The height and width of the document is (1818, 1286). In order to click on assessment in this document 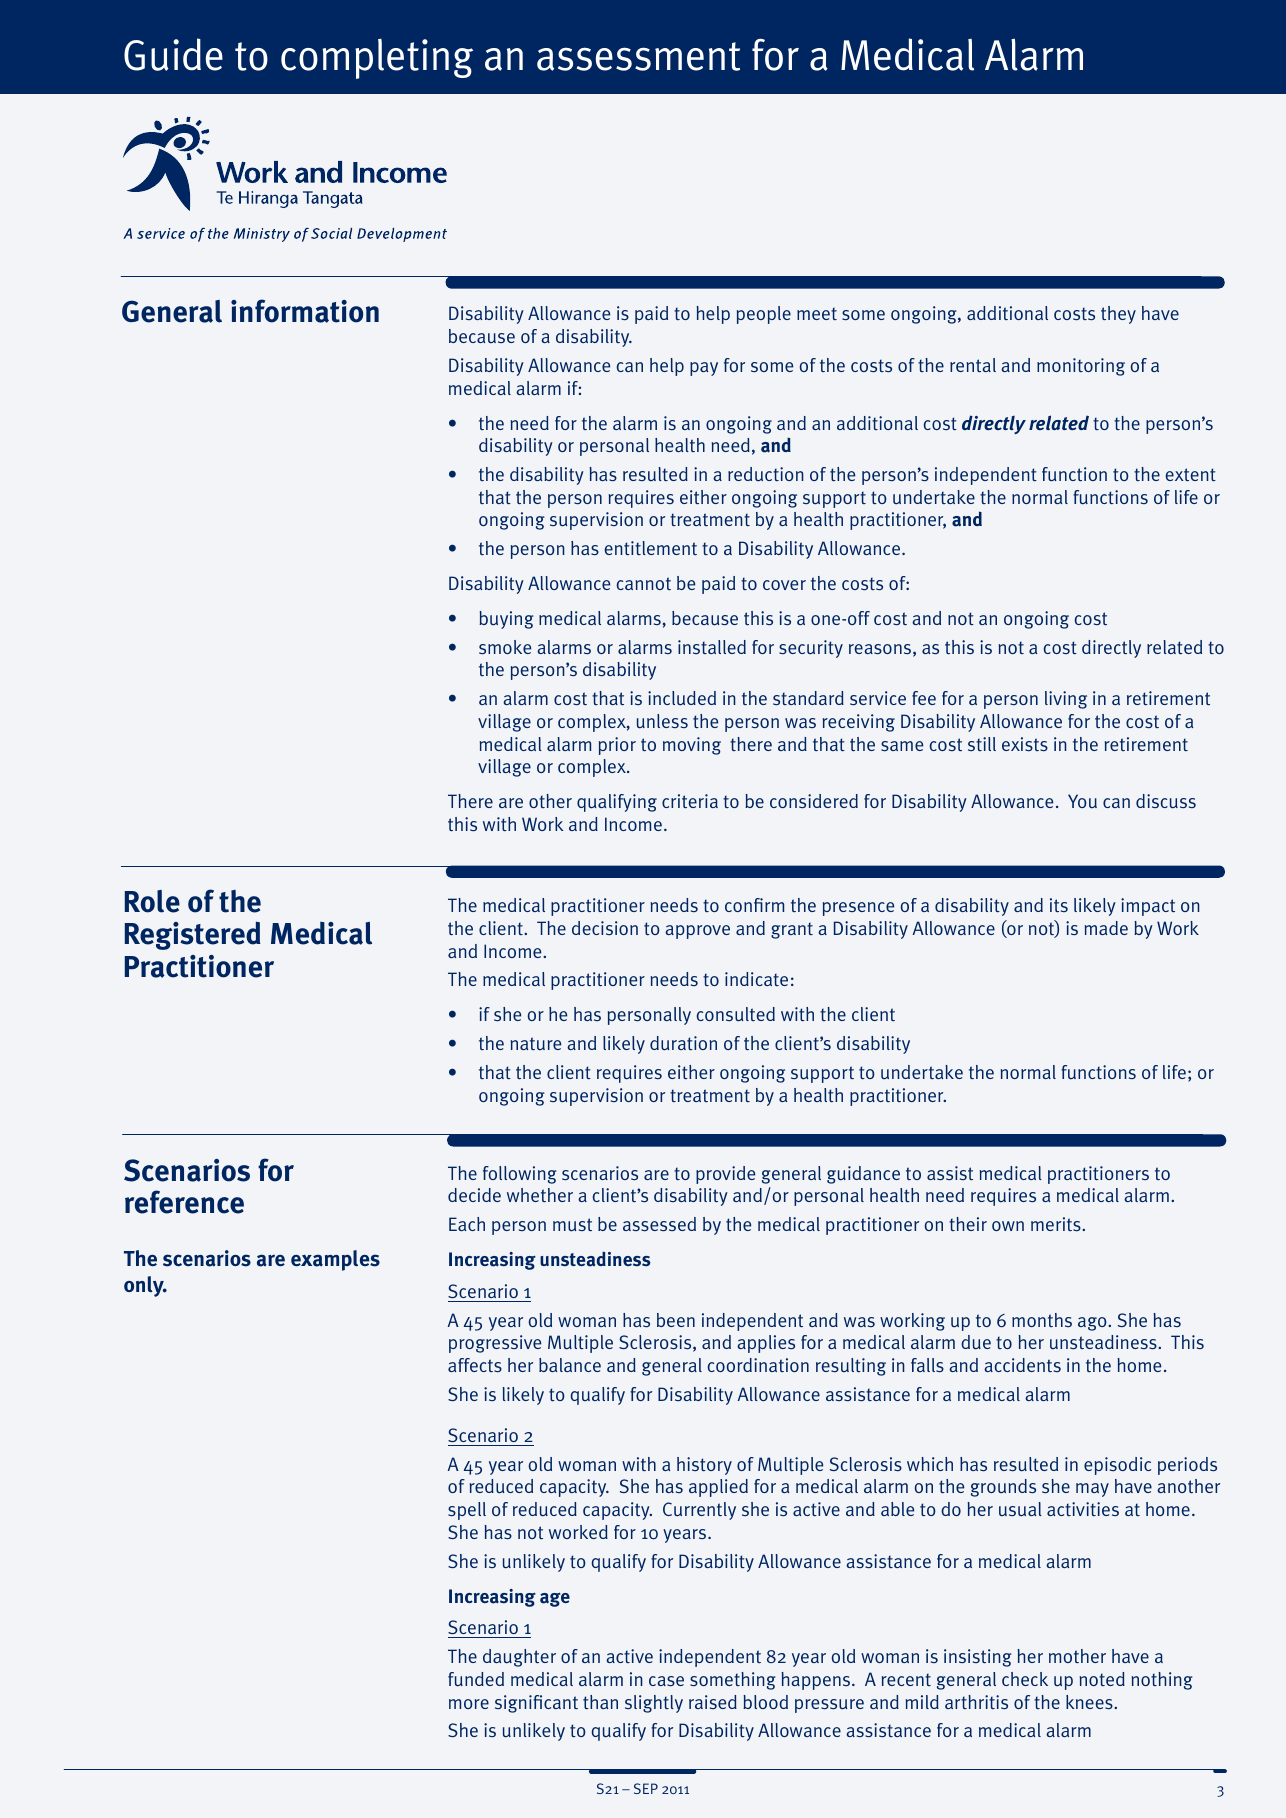, I will do `click(638, 56)`.
